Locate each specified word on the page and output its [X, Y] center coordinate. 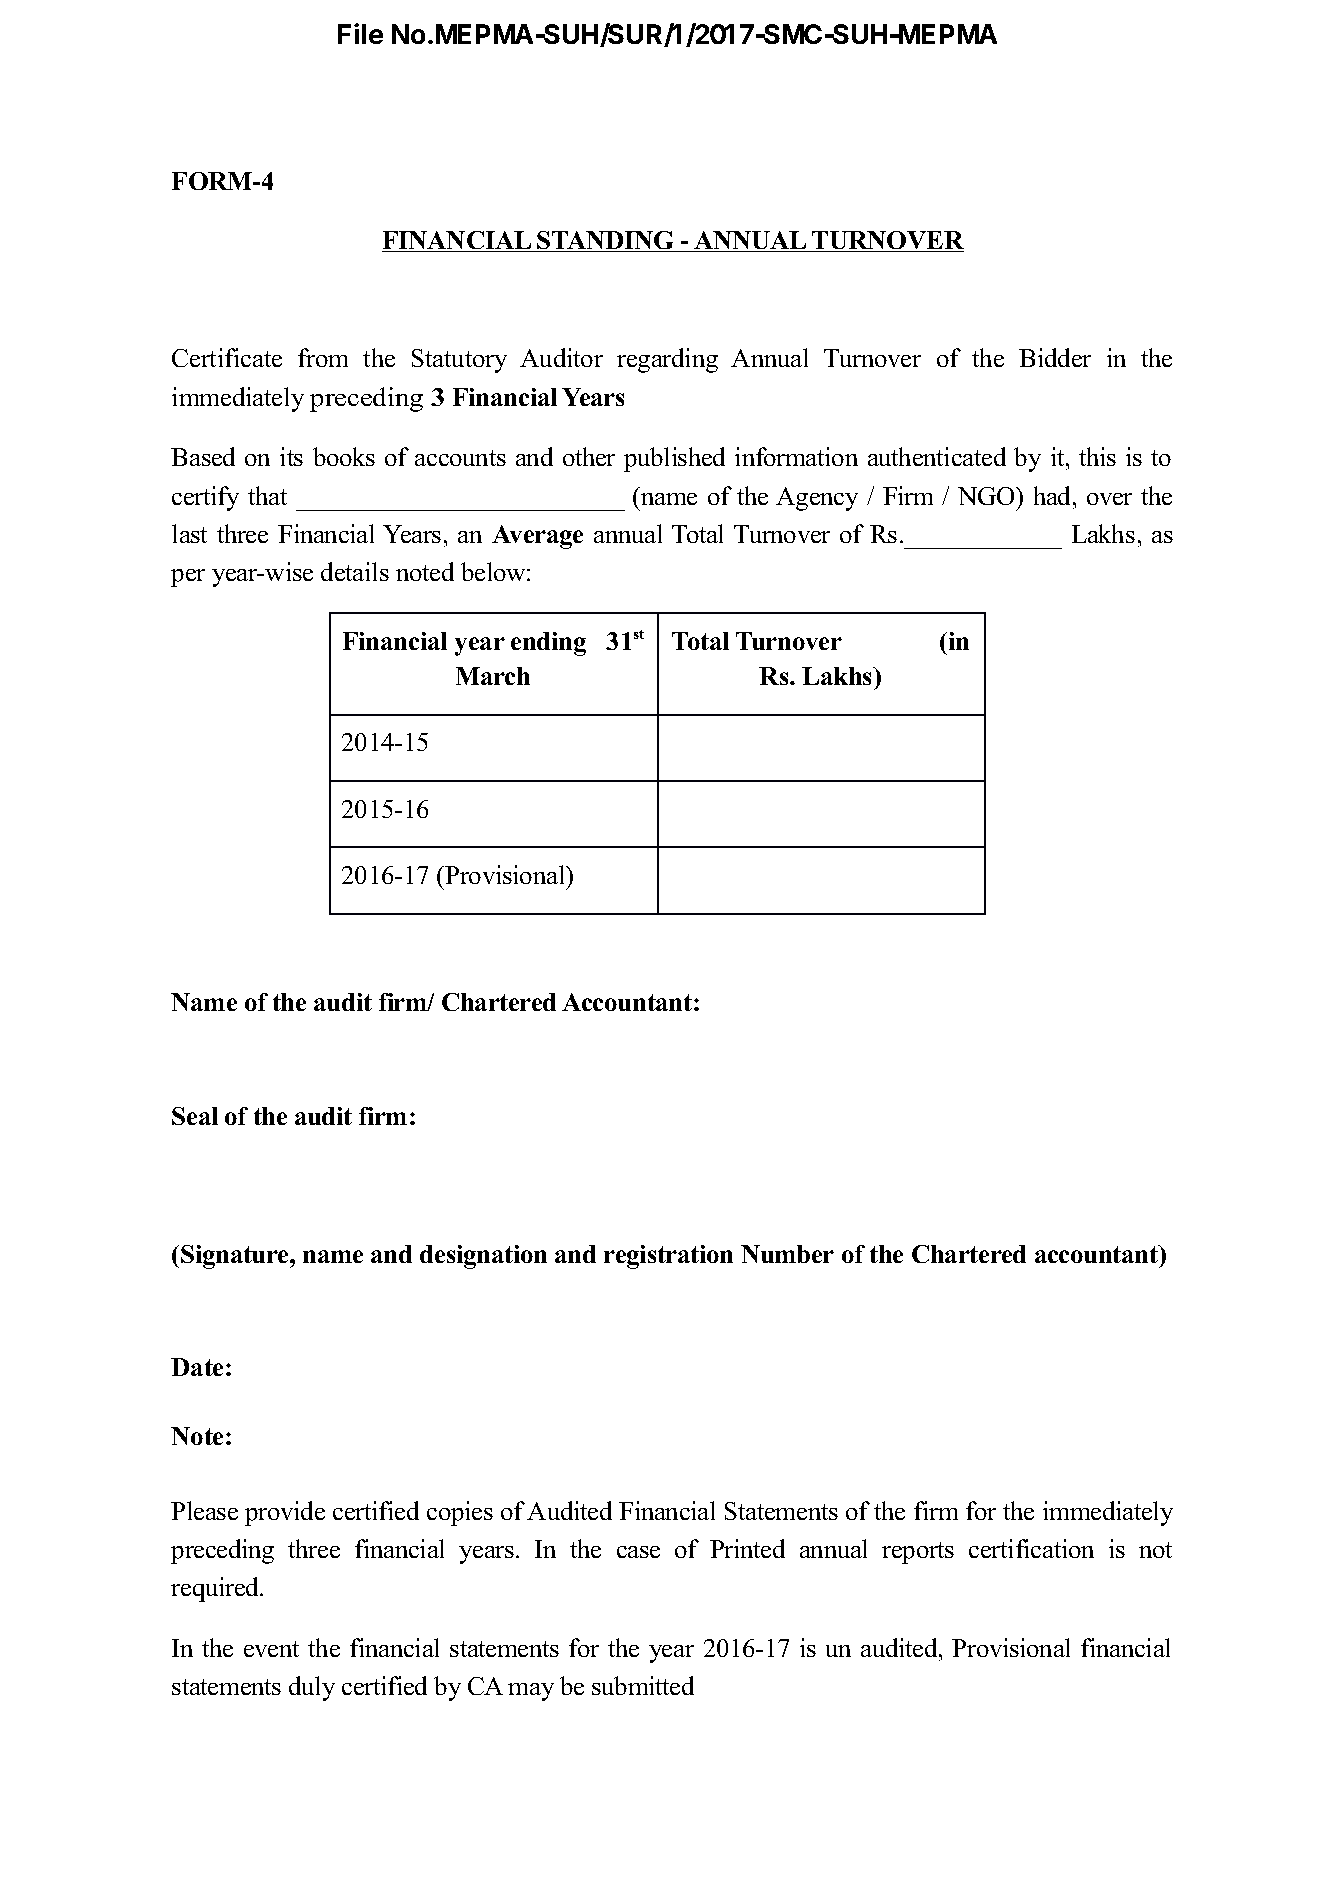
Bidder [1055, 357]
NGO [988, 496]
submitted [643, 1685]
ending [548, 644]
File [360, 33]
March [493, 676]
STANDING [606, 241]
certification [1031, 1548]
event [271, 1649]
